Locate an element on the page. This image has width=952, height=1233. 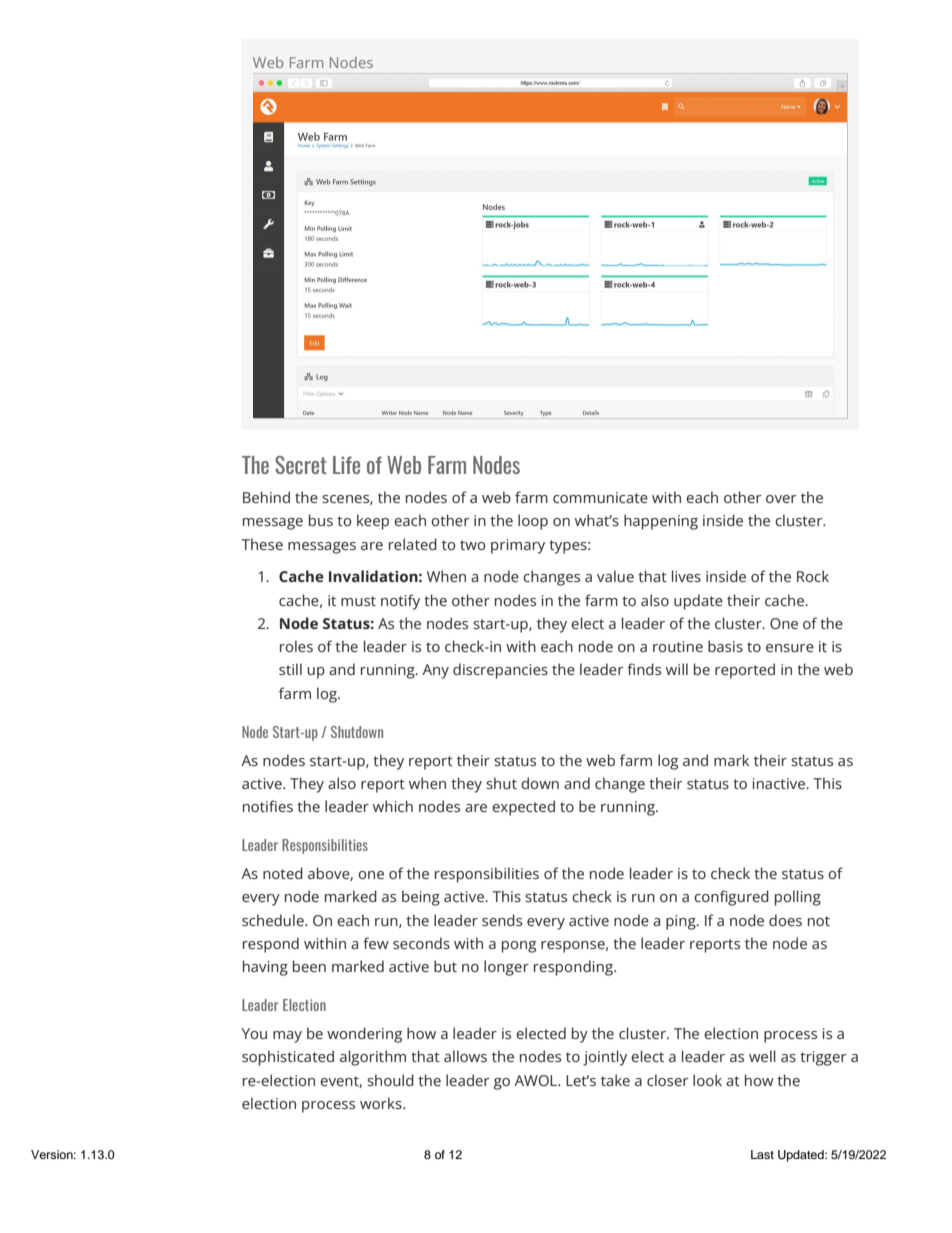
been is located at coordinates (309, 966).
